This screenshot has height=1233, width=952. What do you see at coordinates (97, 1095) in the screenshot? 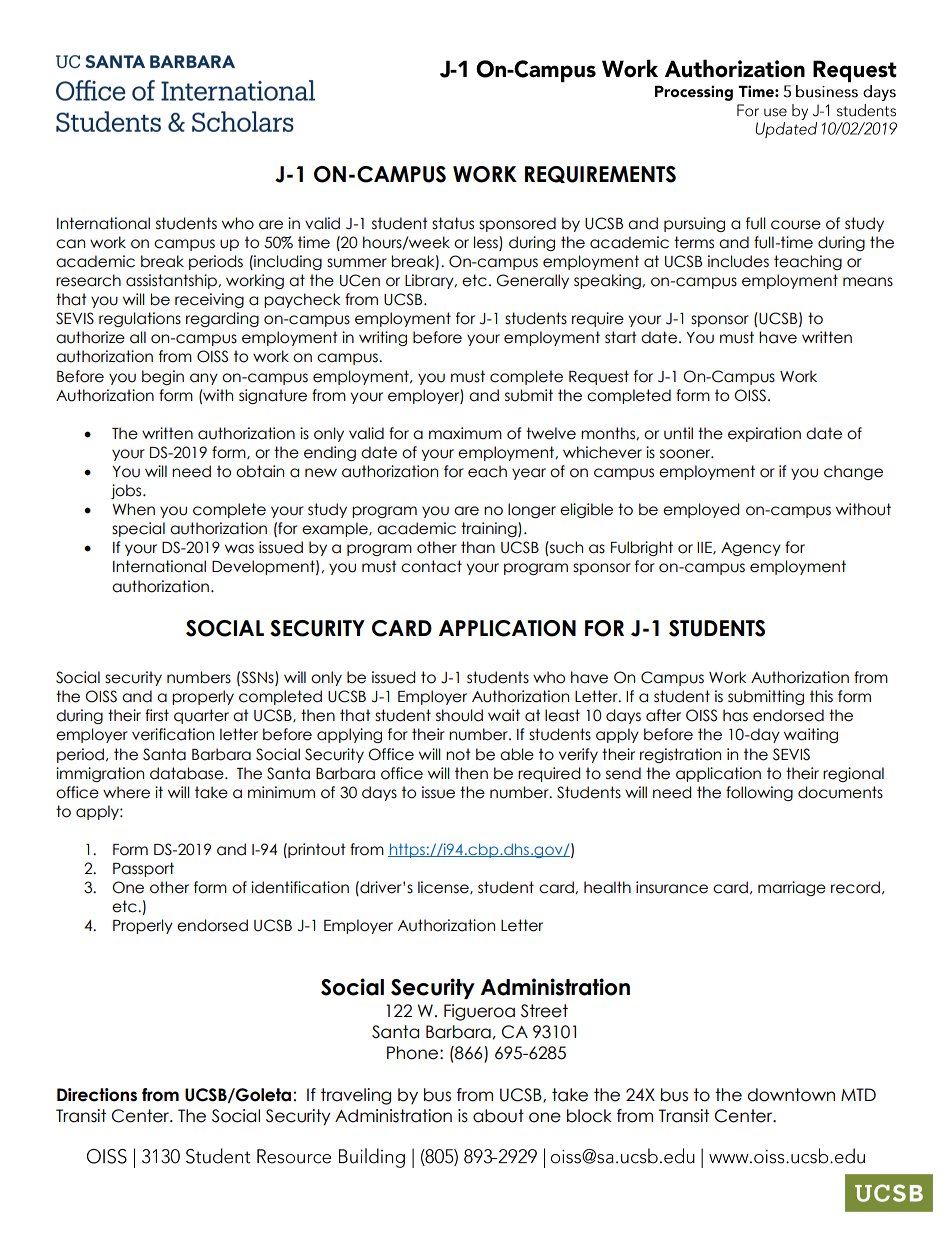
I see `Directions` at bounding box center [97, 1095].
